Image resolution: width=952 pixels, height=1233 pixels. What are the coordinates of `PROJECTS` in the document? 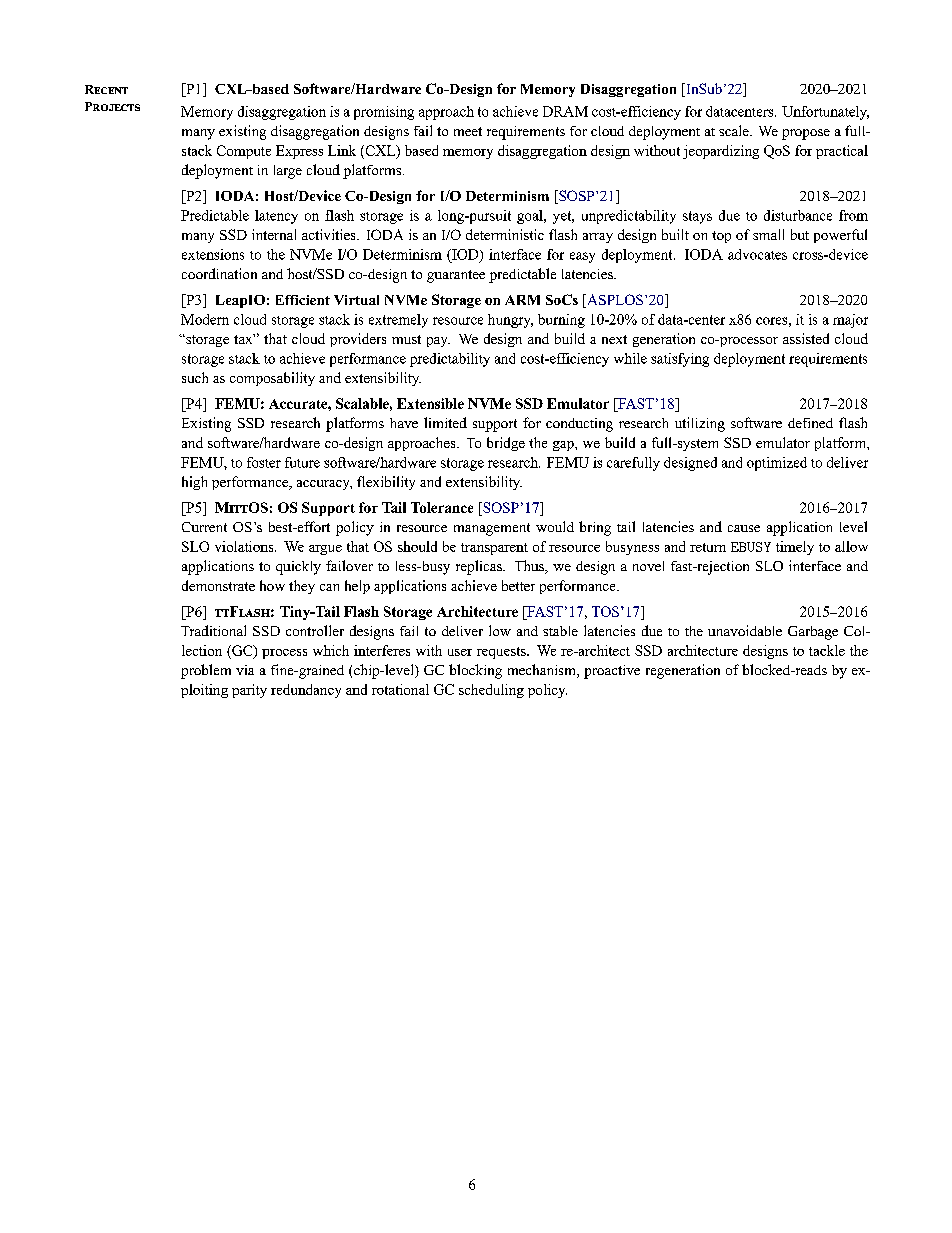 It's located at (112, 106).
